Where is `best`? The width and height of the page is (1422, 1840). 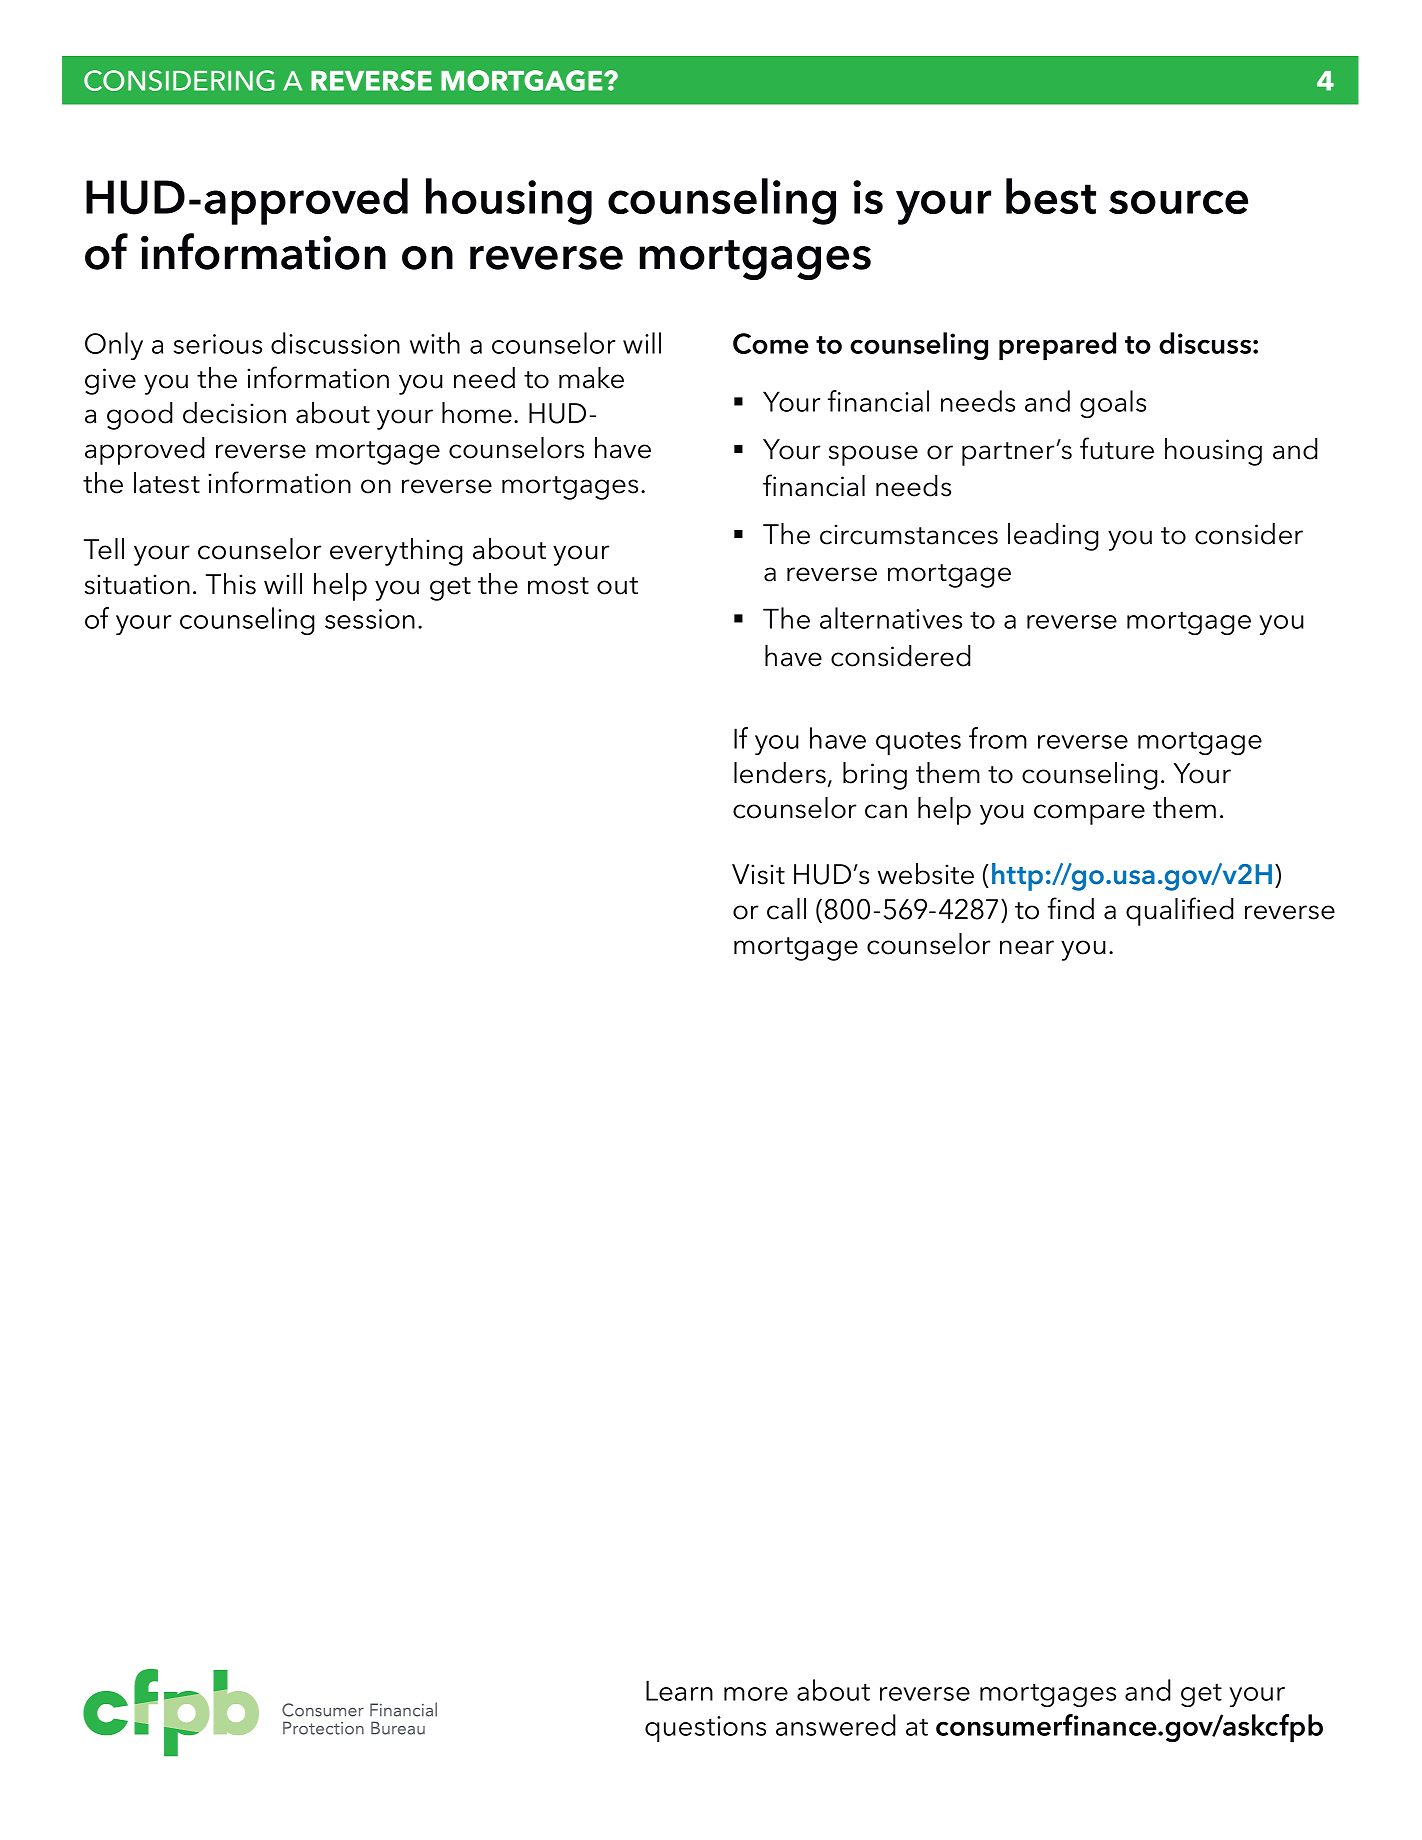 best is located at coordinates (1051, 196).
